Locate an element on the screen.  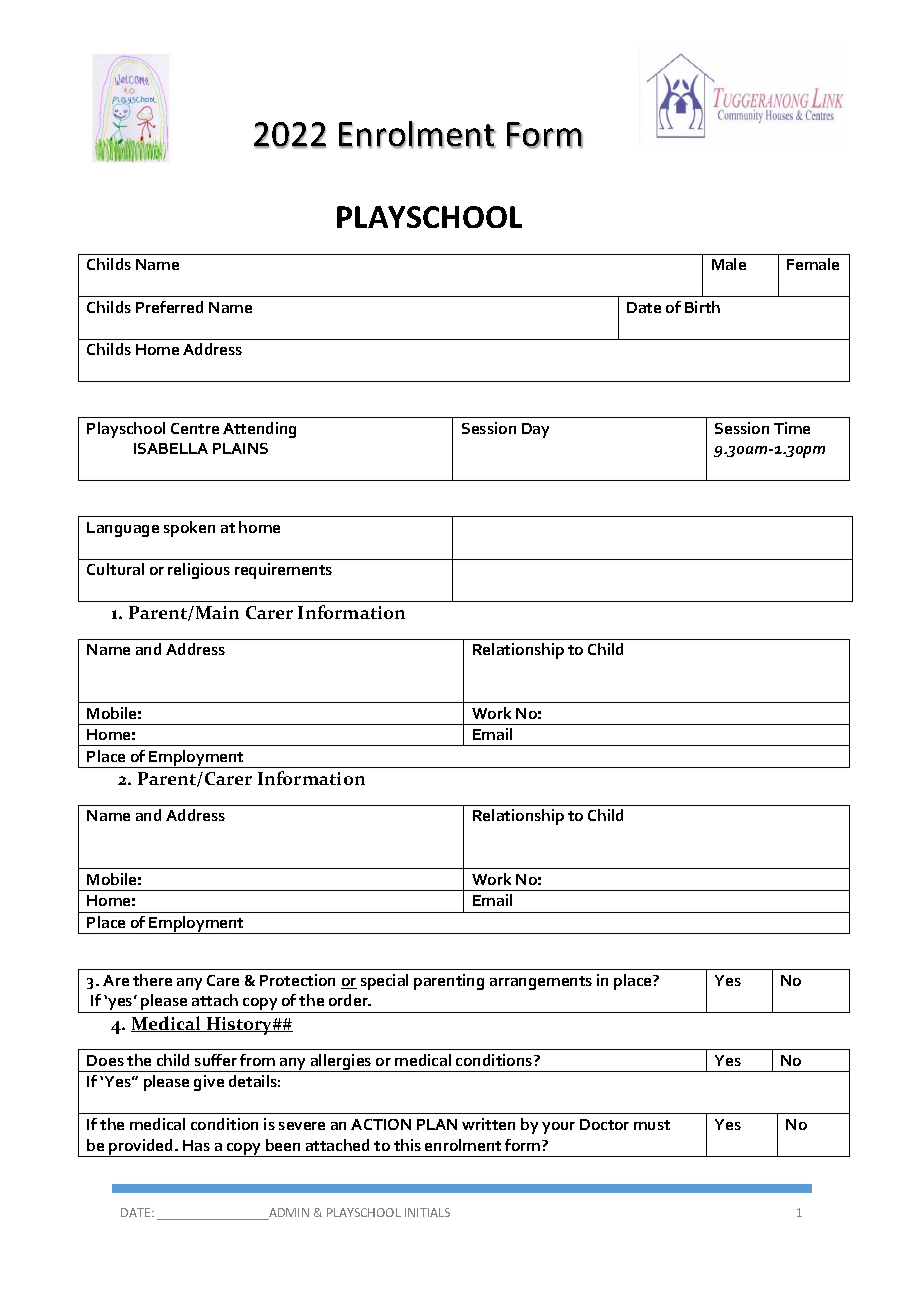
Day is located at coordinates (535, 430).
